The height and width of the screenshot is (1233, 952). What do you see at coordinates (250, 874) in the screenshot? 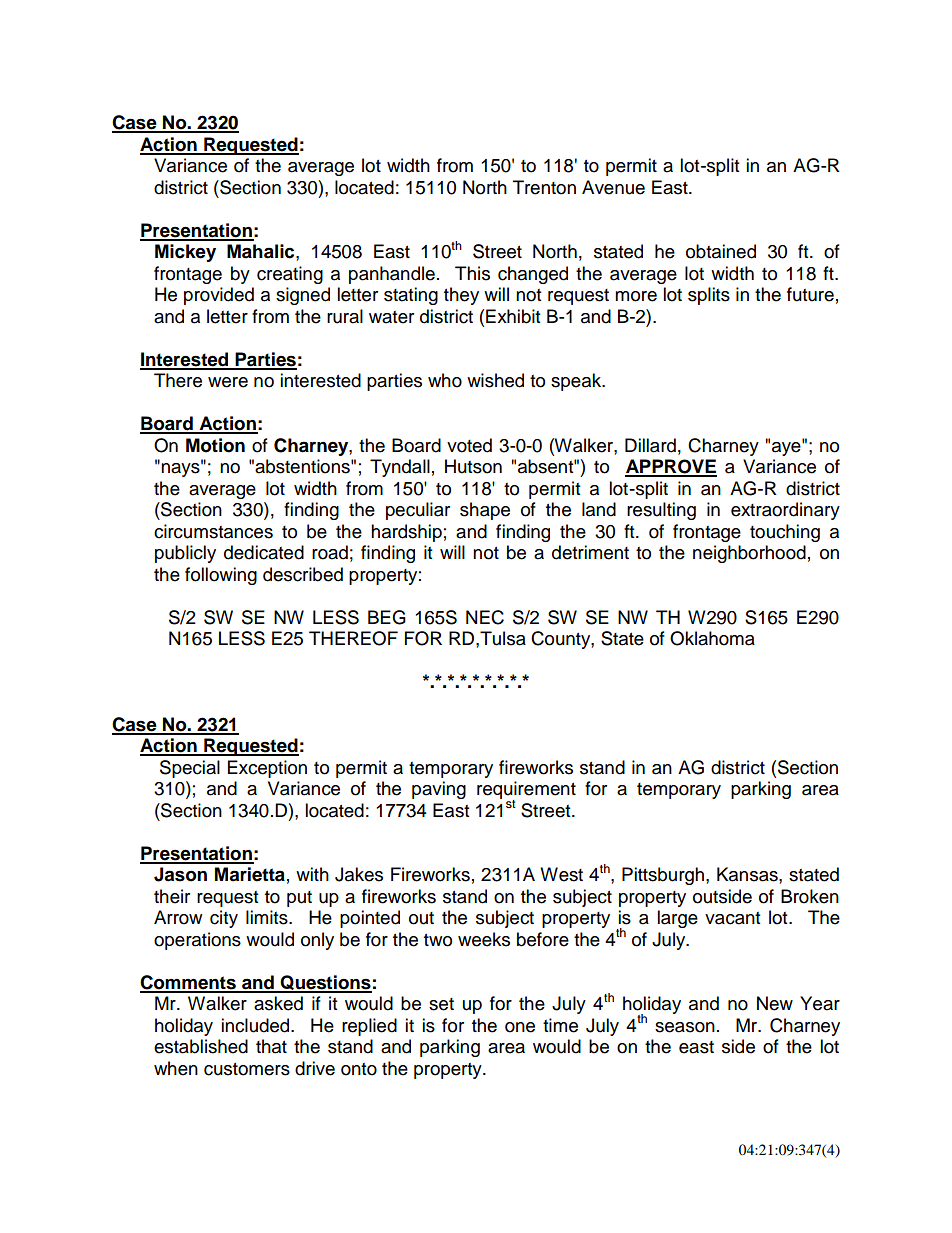
I see `Marietta` at bounding box center [250, 874].
